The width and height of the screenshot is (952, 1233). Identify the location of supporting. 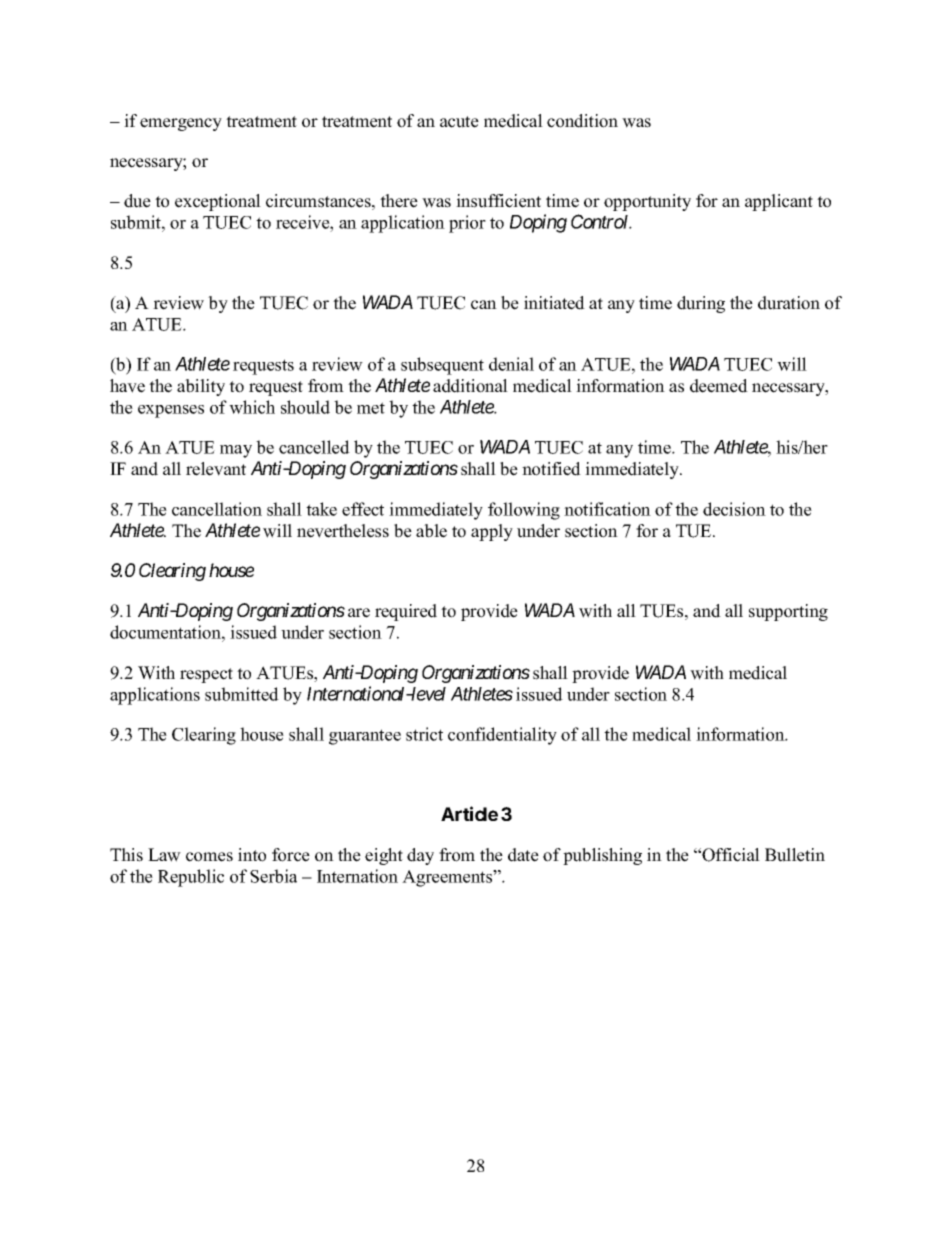
(788, 612).
